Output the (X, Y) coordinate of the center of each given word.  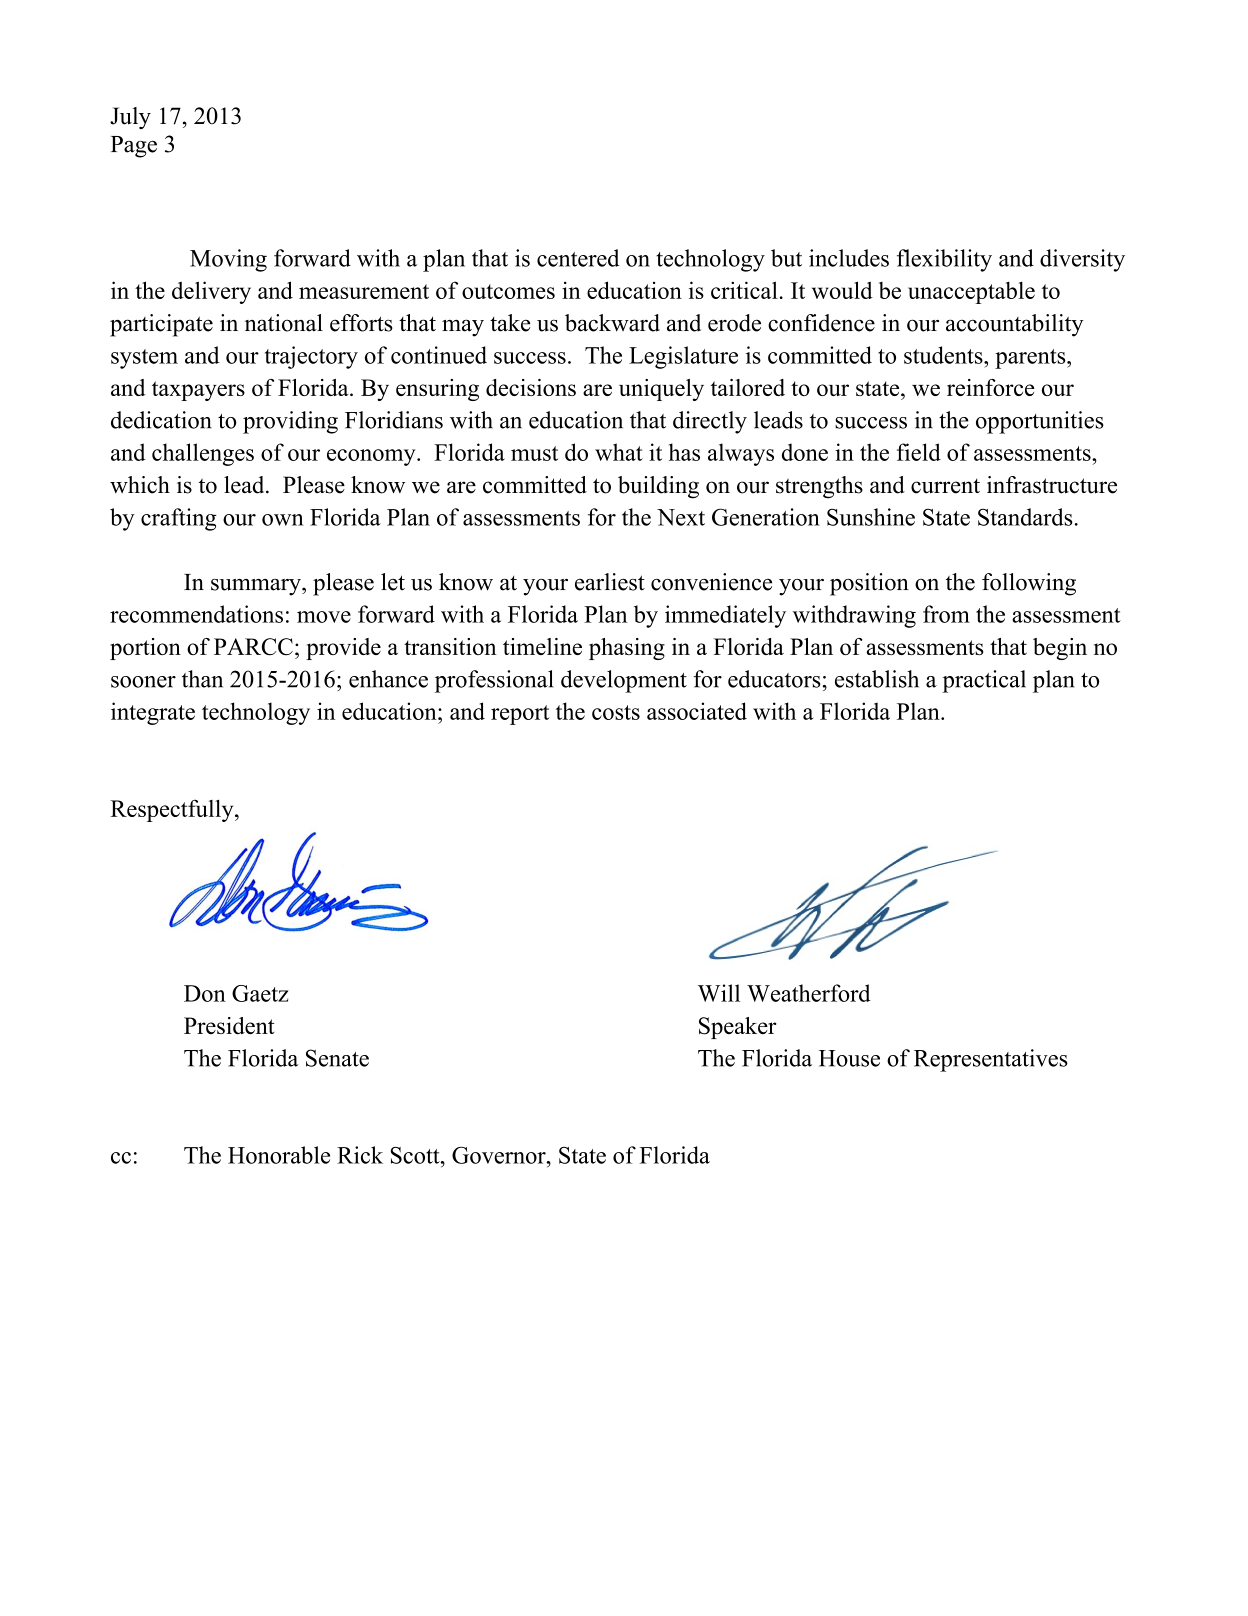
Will (719, 993)
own (283, 520)
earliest (610, 582)
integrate (153, 713)
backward (612, 323)
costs (616, 712)
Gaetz (260, 993)
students (944, 355)
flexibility (944, 260)
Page (134, 147)
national (284, 323)
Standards (1025, 517)
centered (578, 258)
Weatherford (809, 993)
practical (984, 681)
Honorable (279, 1155)
